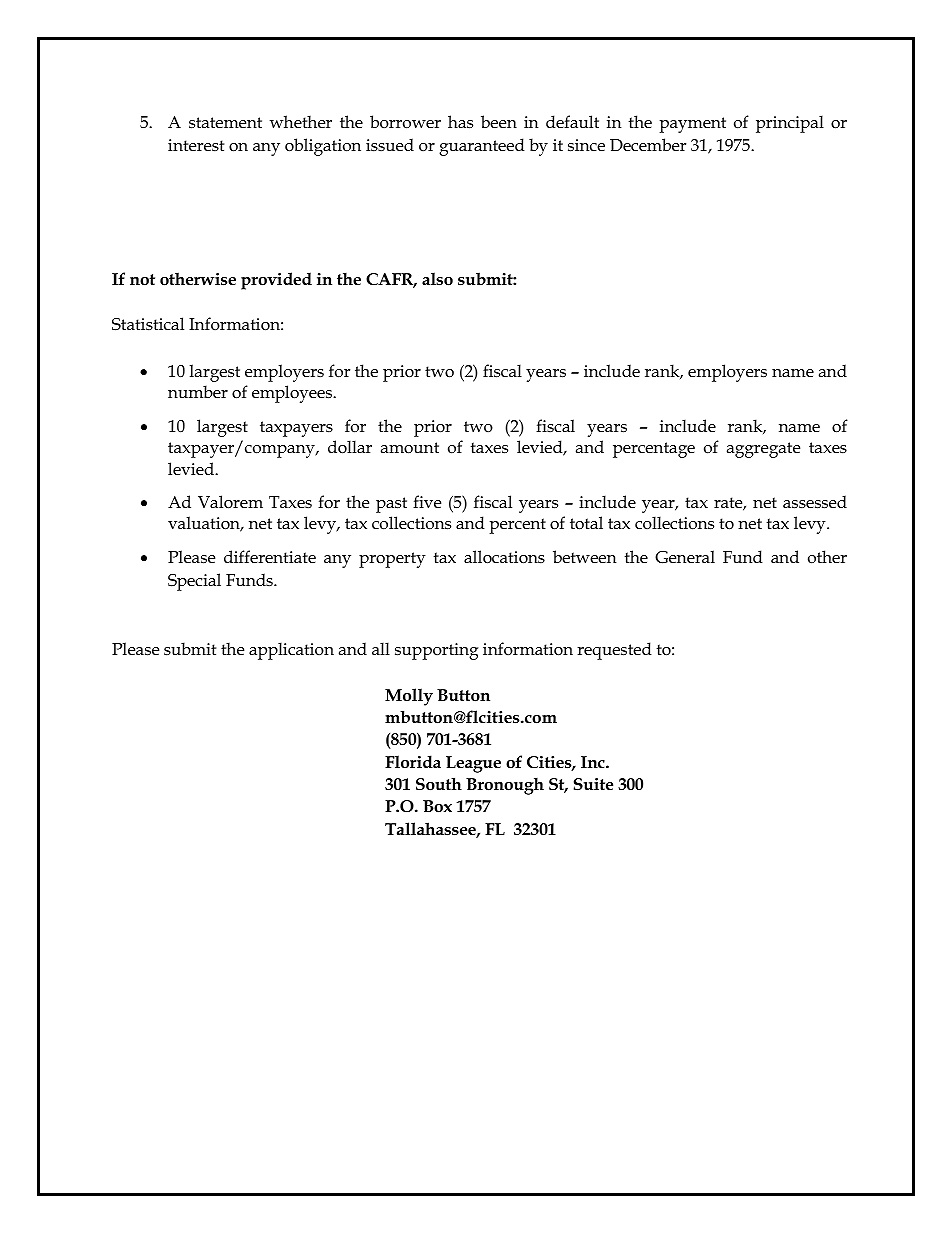 Image resolution: width=952 pixels, height=1233 pixels. Describe the element at coordinates (482, 147) in the screenshot. I see `guaranteed` at that location.
